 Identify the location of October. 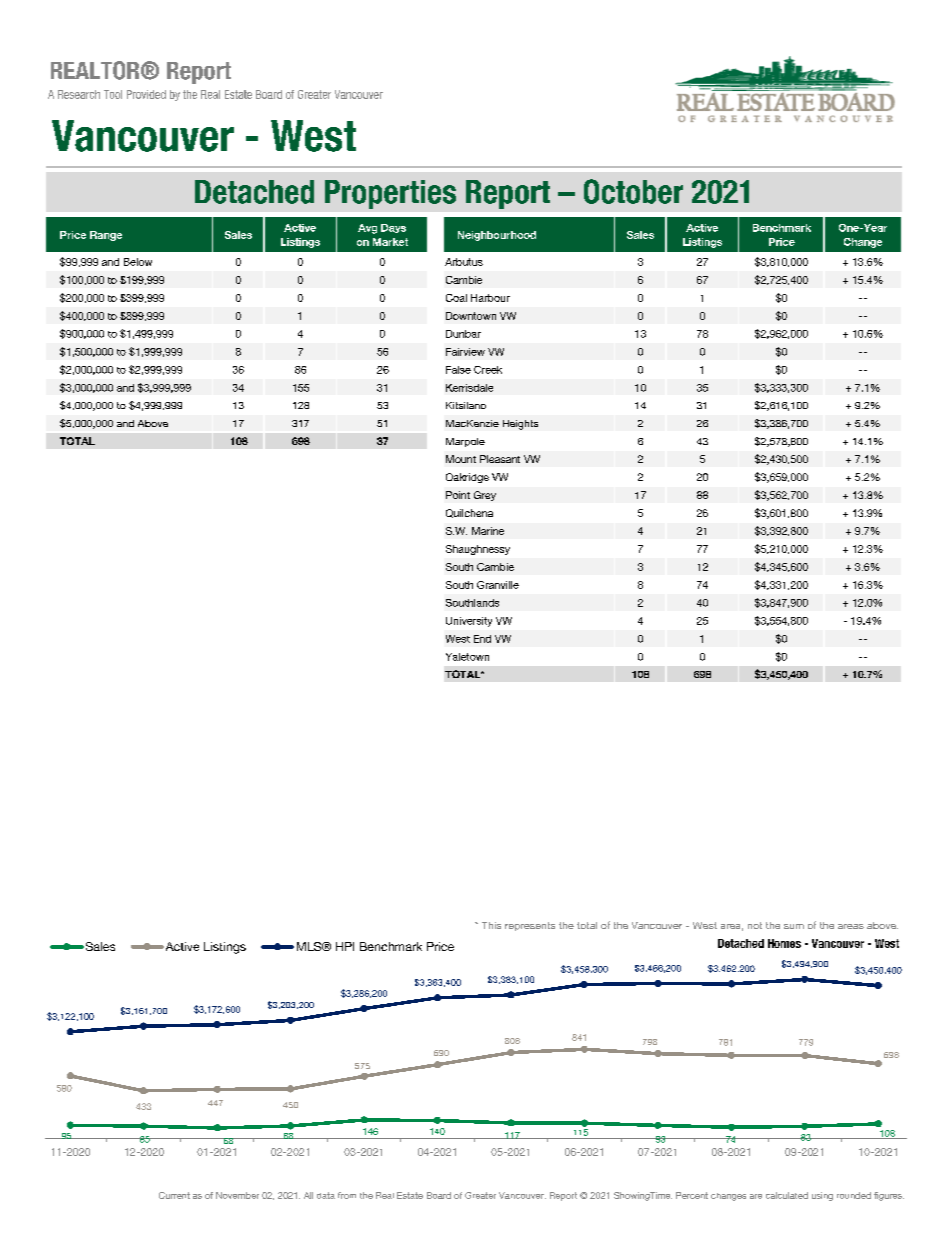
(633, 191).
